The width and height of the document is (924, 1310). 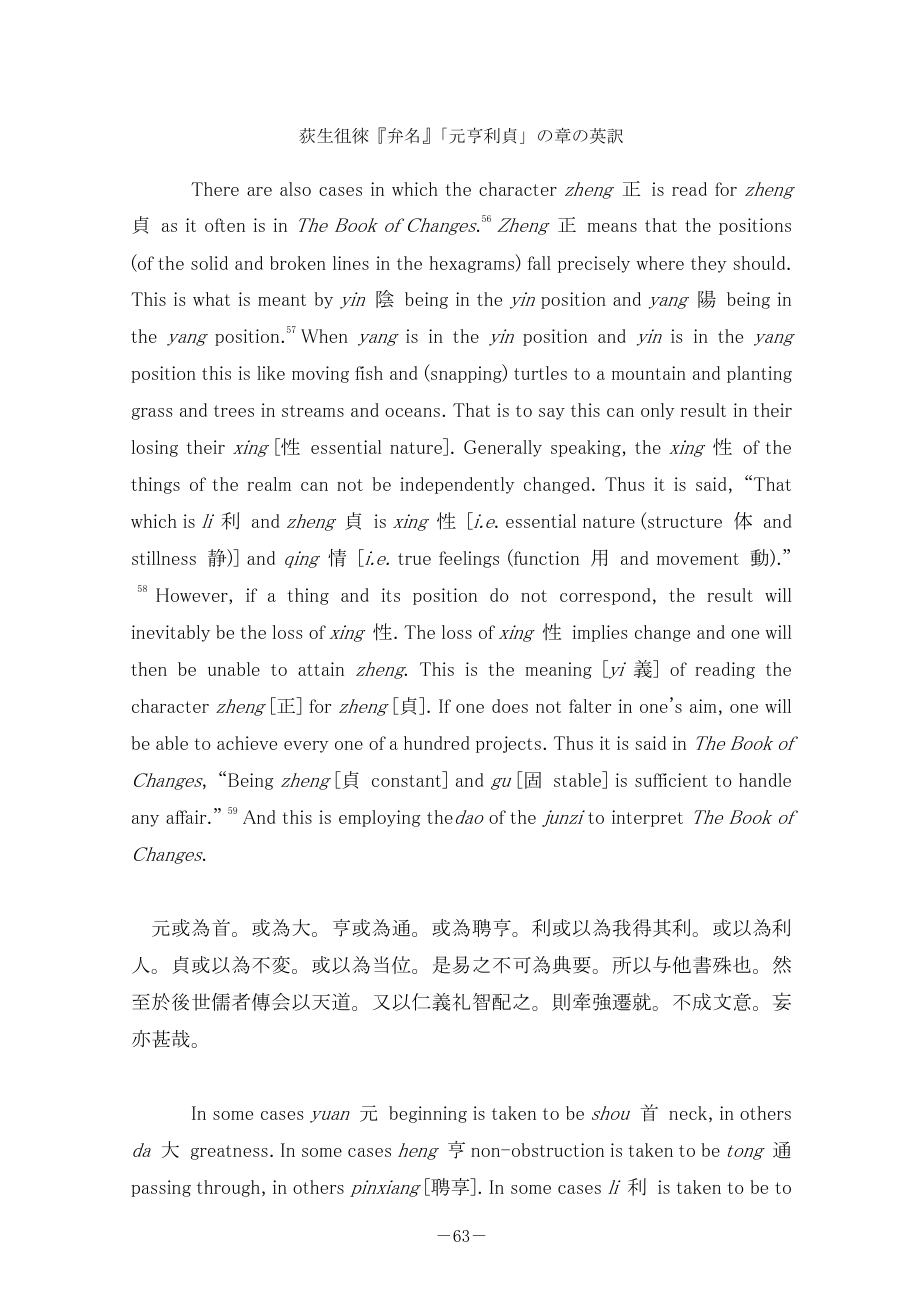 I want to click on affair, so click(x=187, y=817).
